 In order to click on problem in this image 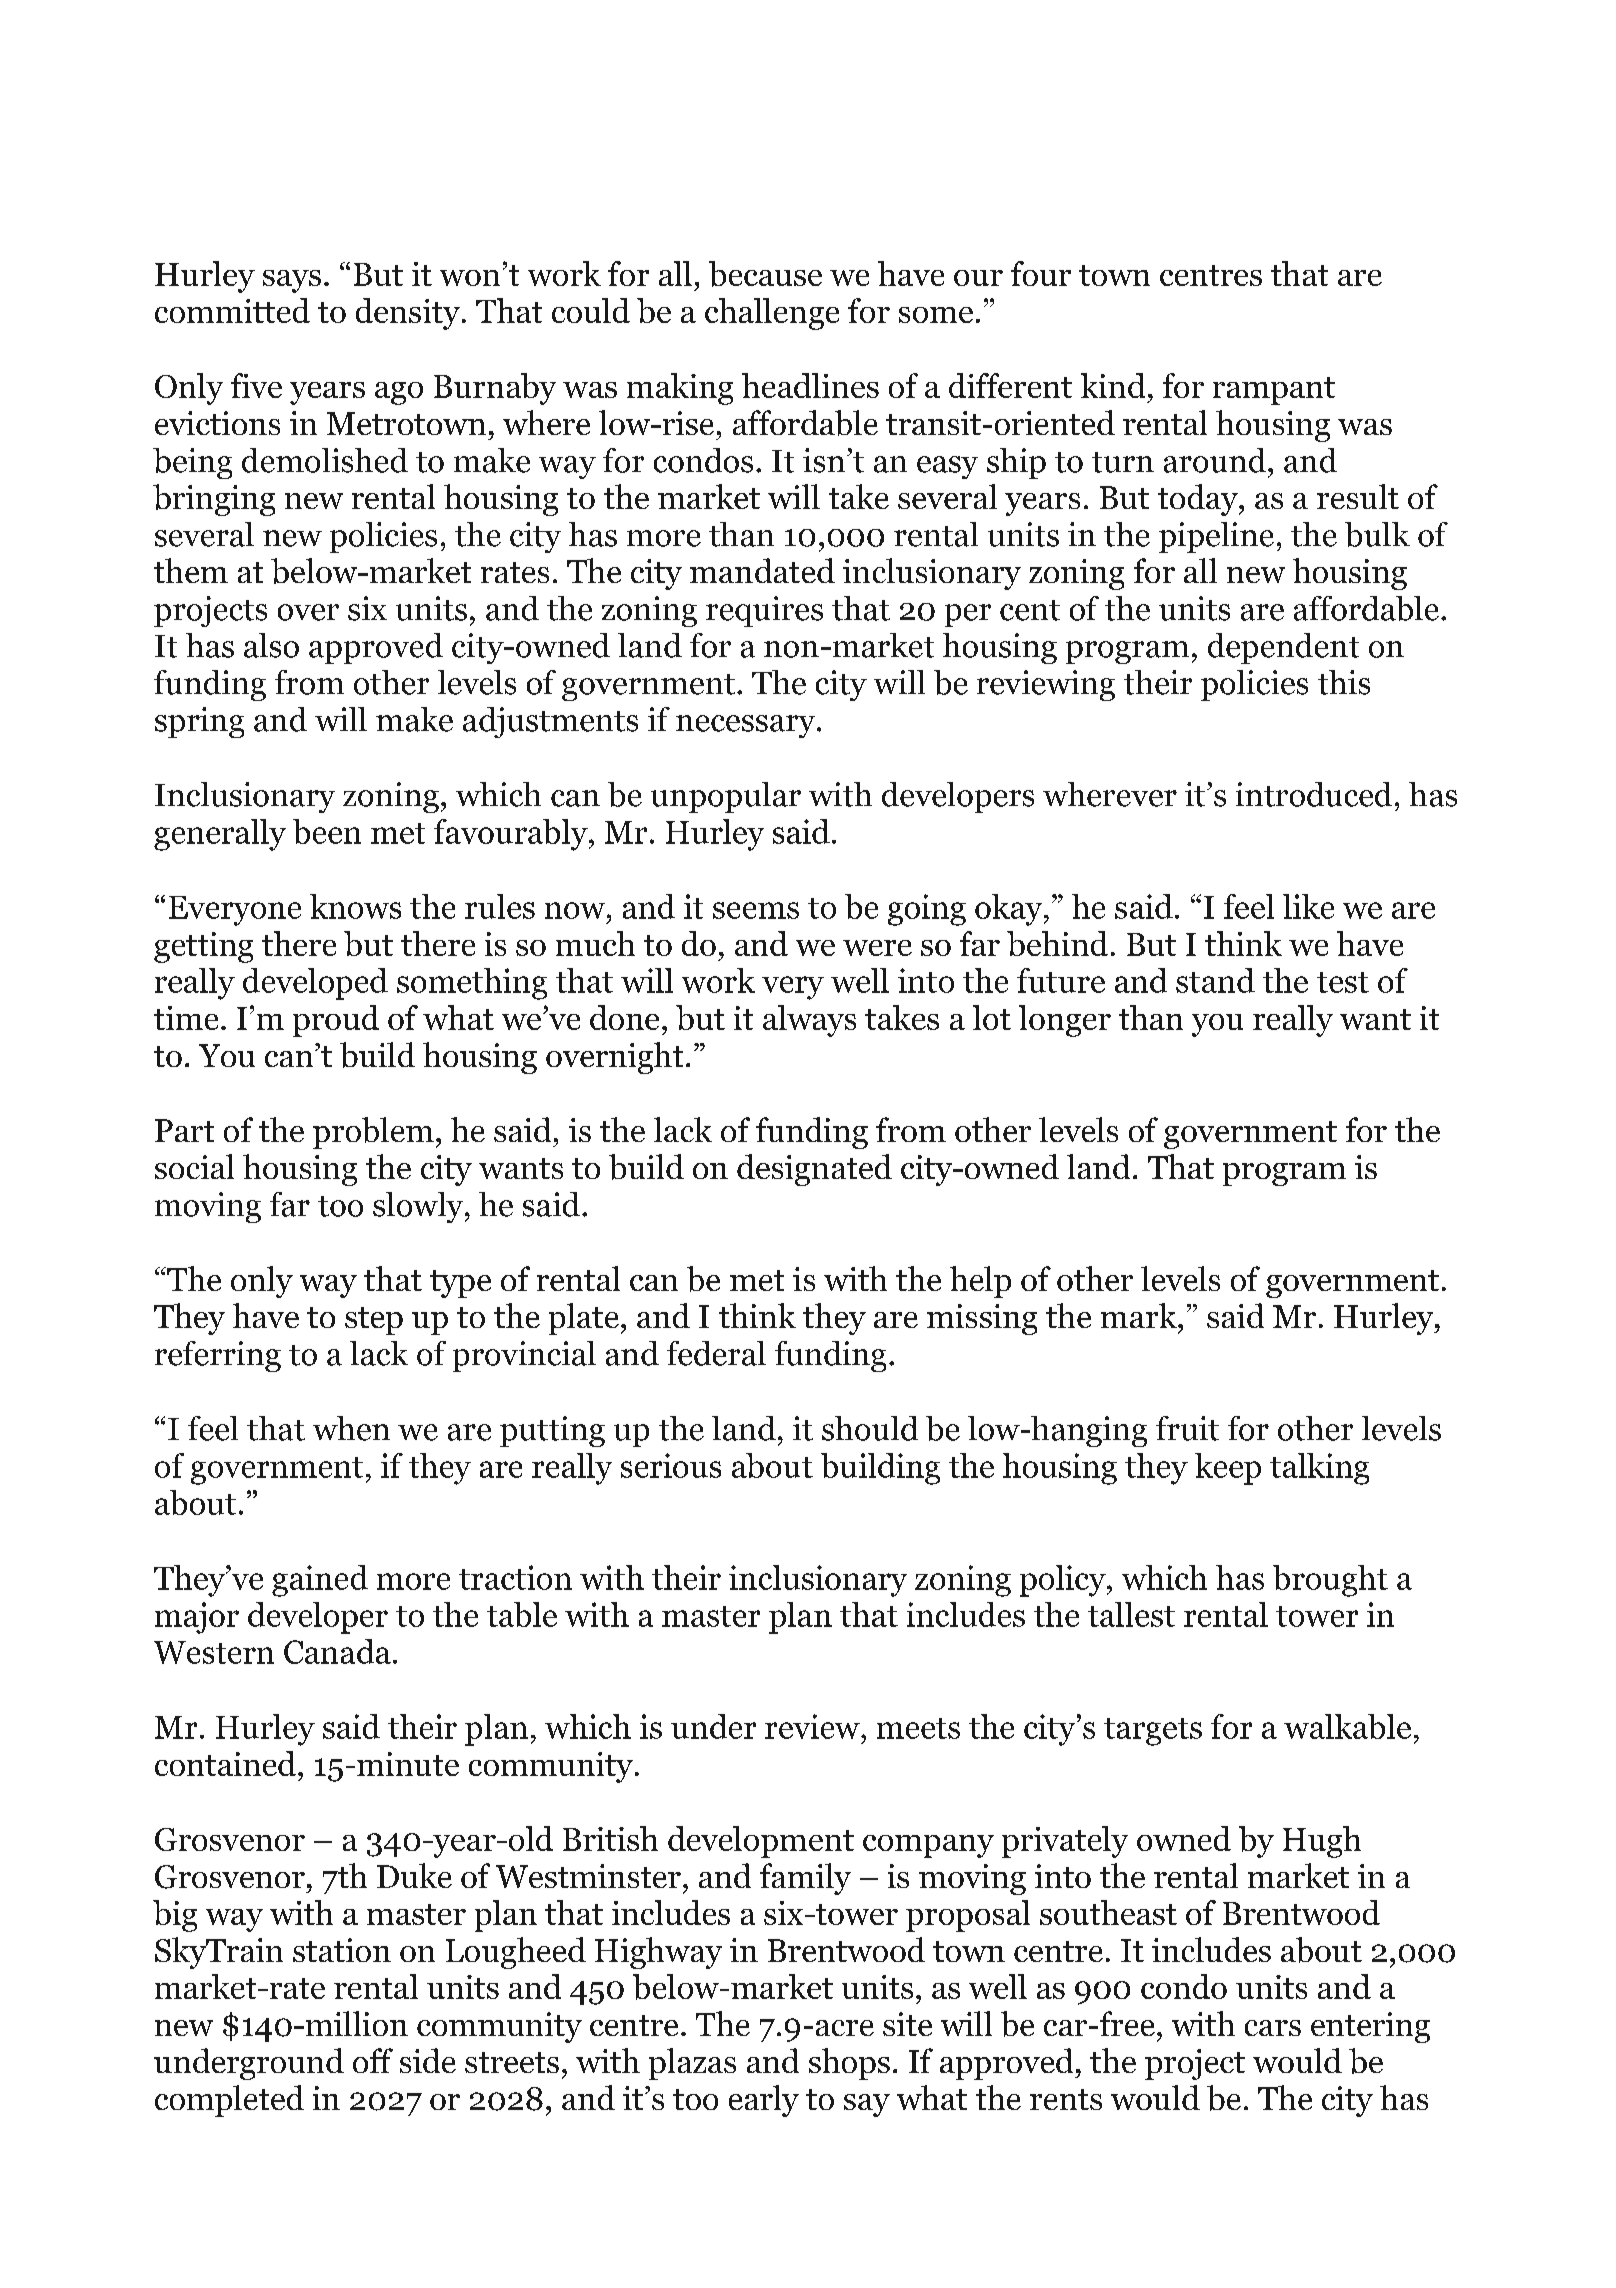, I will do `click(373, 1133)`.
